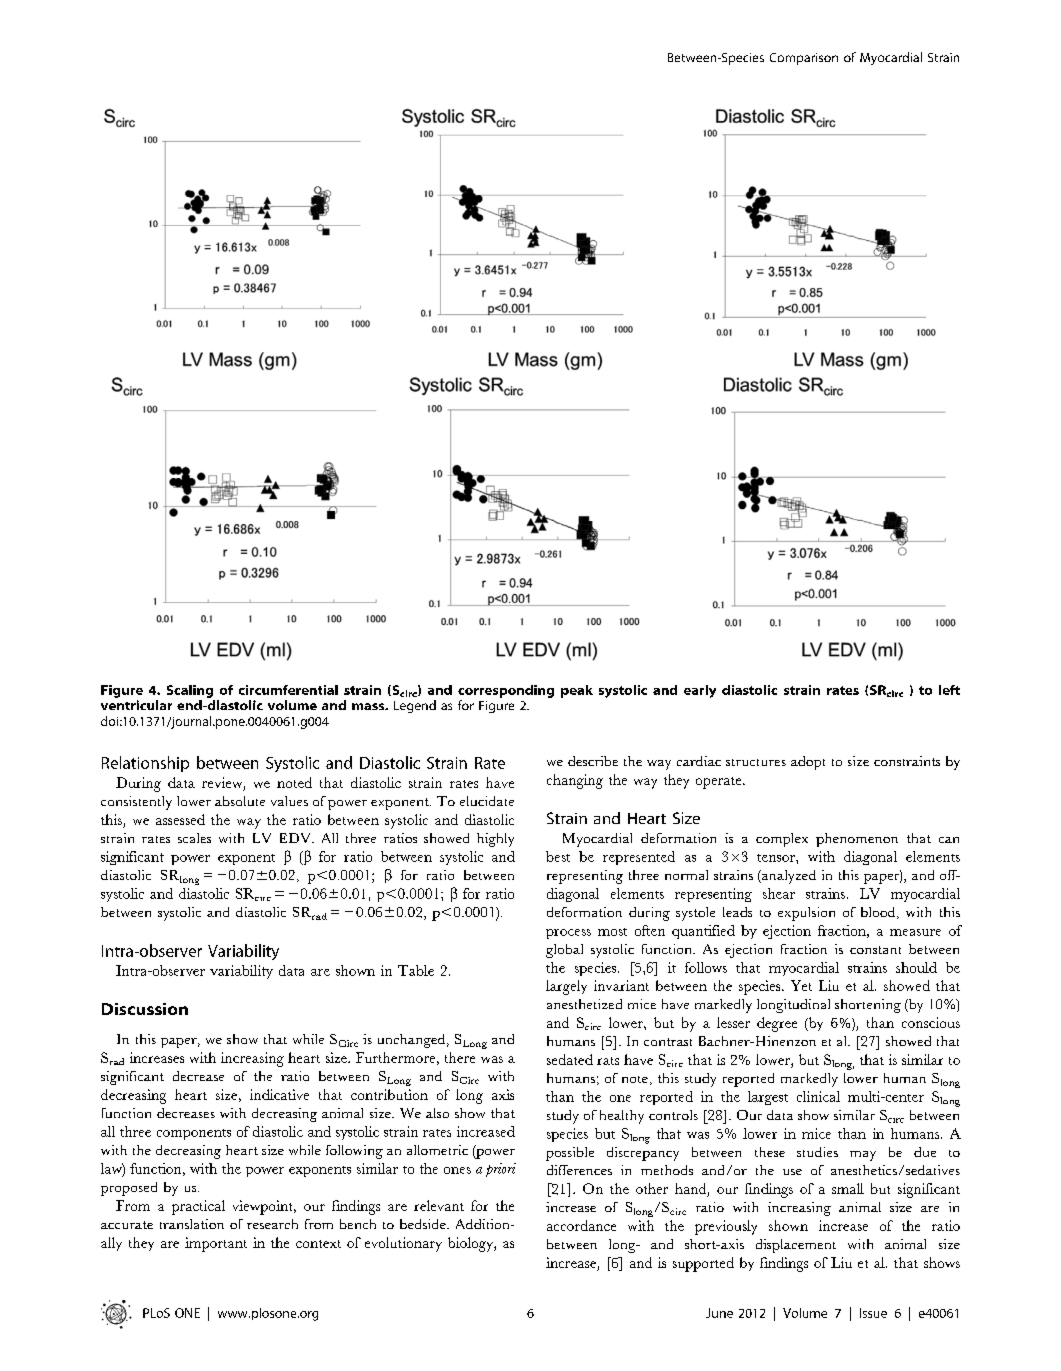 This page has width=1061, height=1371. Describe the element at coordinates (949, 690) in the page. I see `left` at that location.
